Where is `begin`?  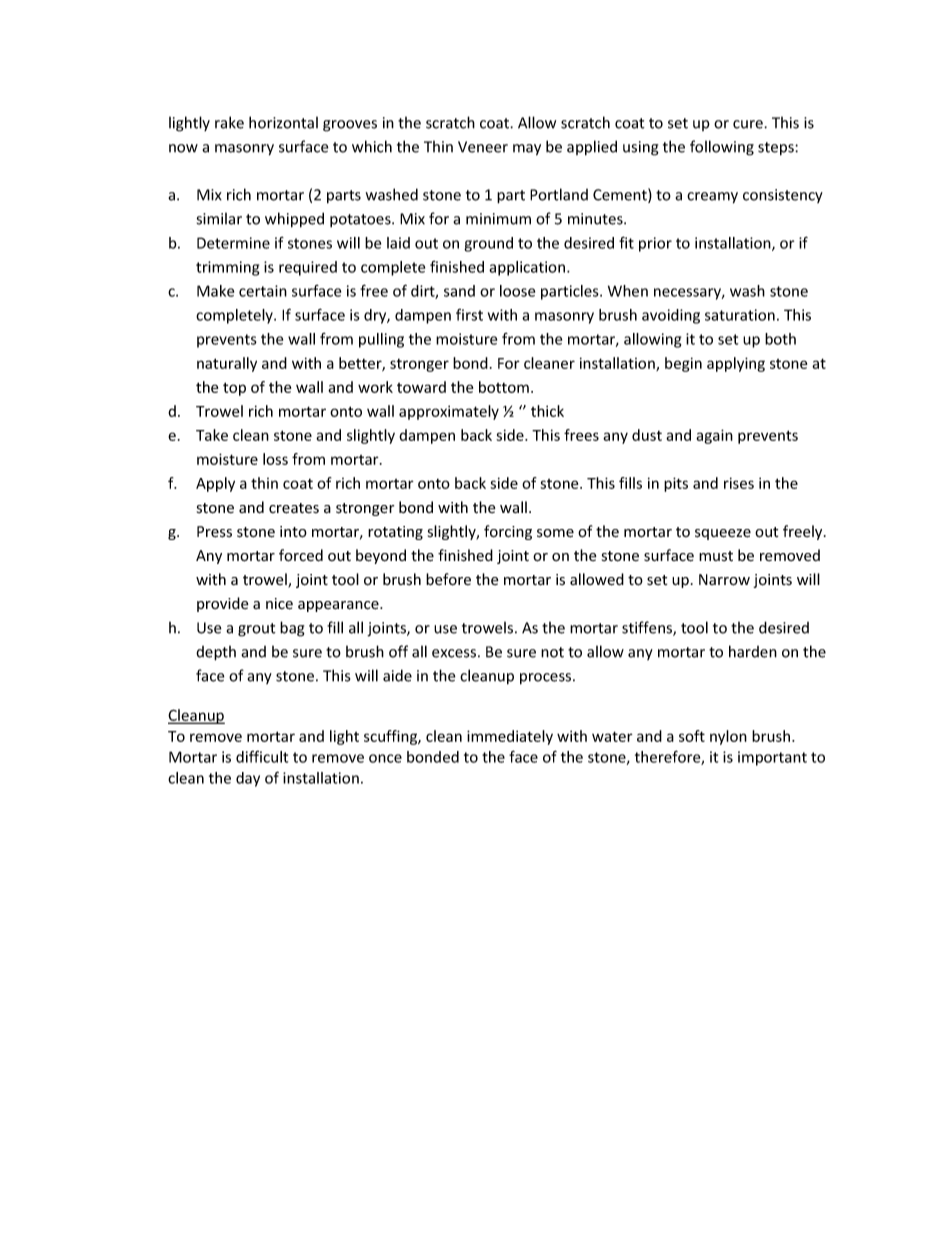 begin is located at coordinates (683, 364).
